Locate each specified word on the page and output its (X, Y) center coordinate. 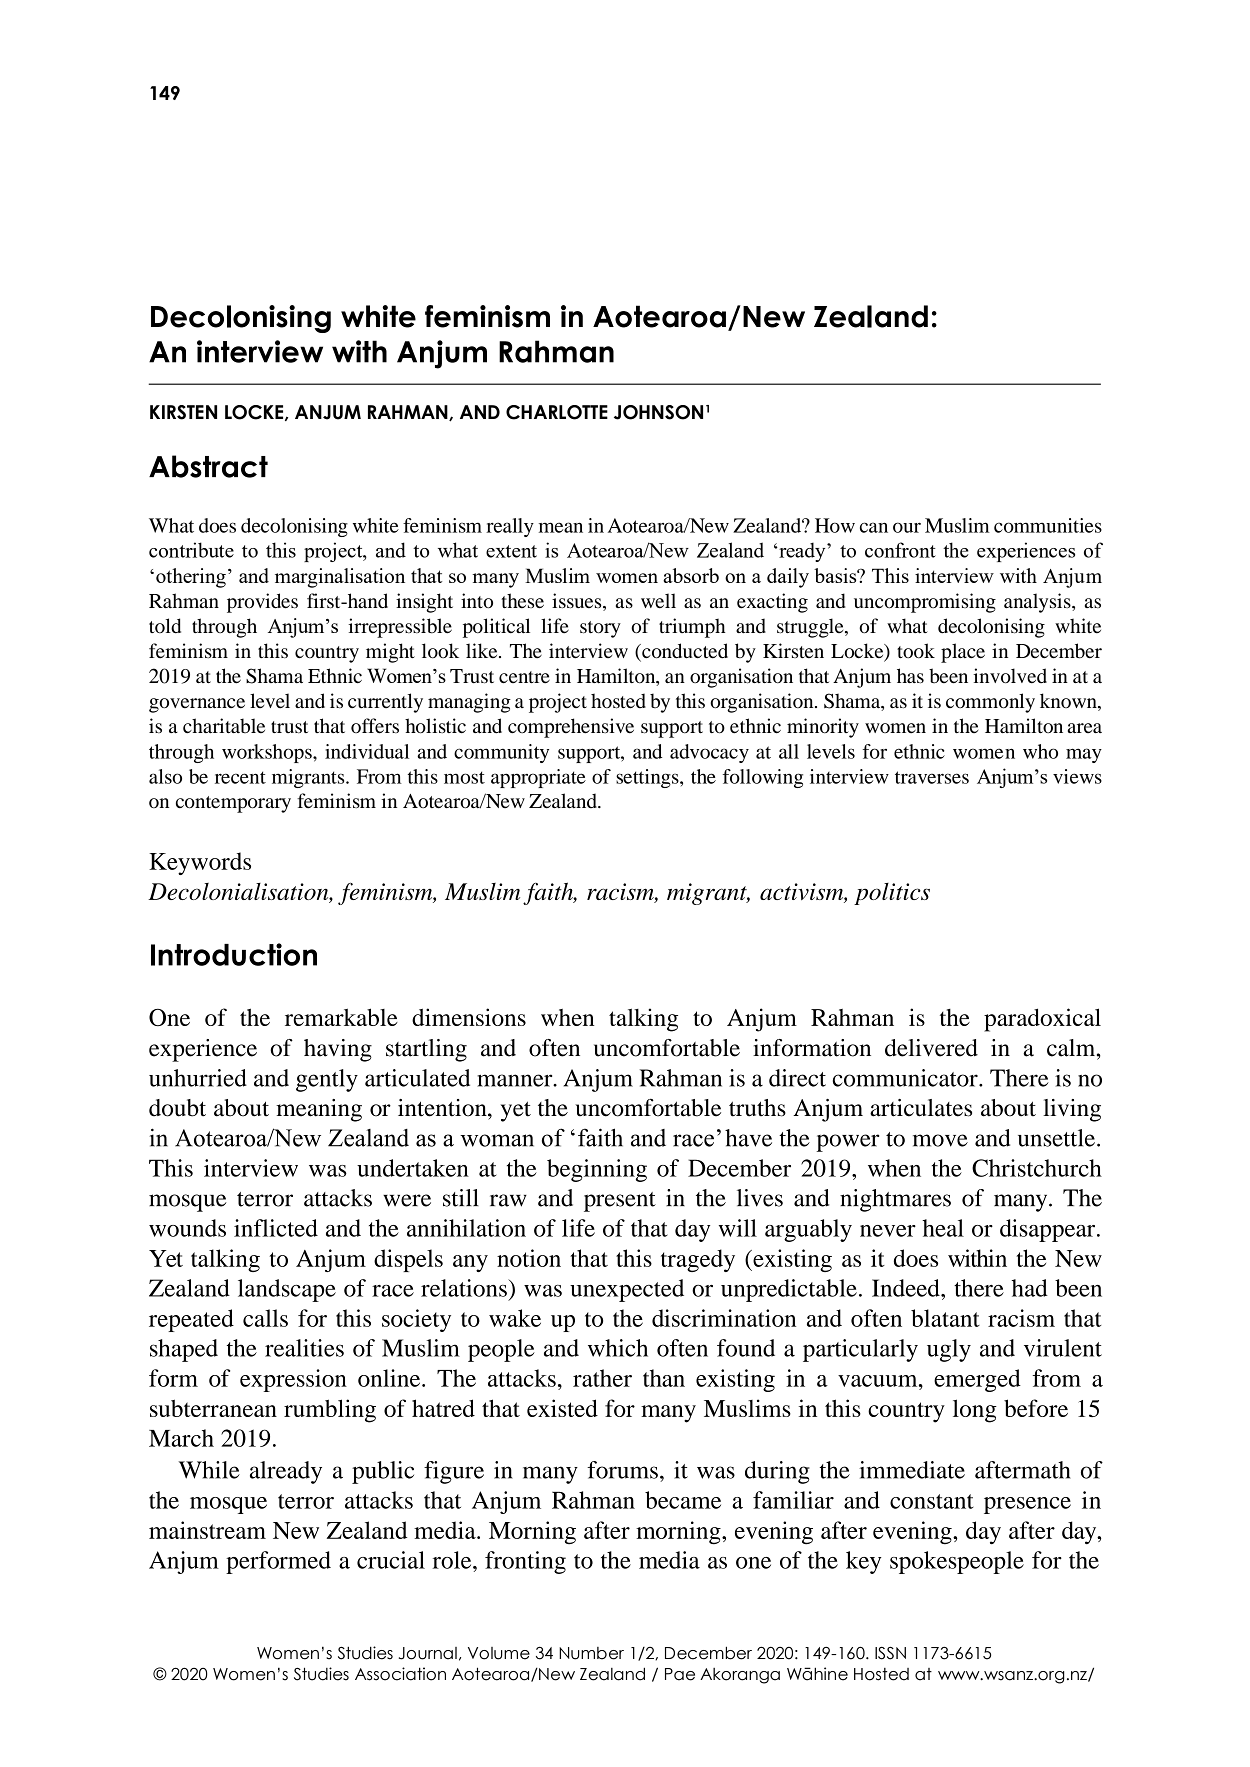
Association (400, 1674)
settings (648, 778)
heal (943, 1228)
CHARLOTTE (557, 412)
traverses (932, 777)
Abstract (208, 466)
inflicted (276, 1228)
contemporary (233, 804)
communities (1048, 525)
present (620, 1202)
